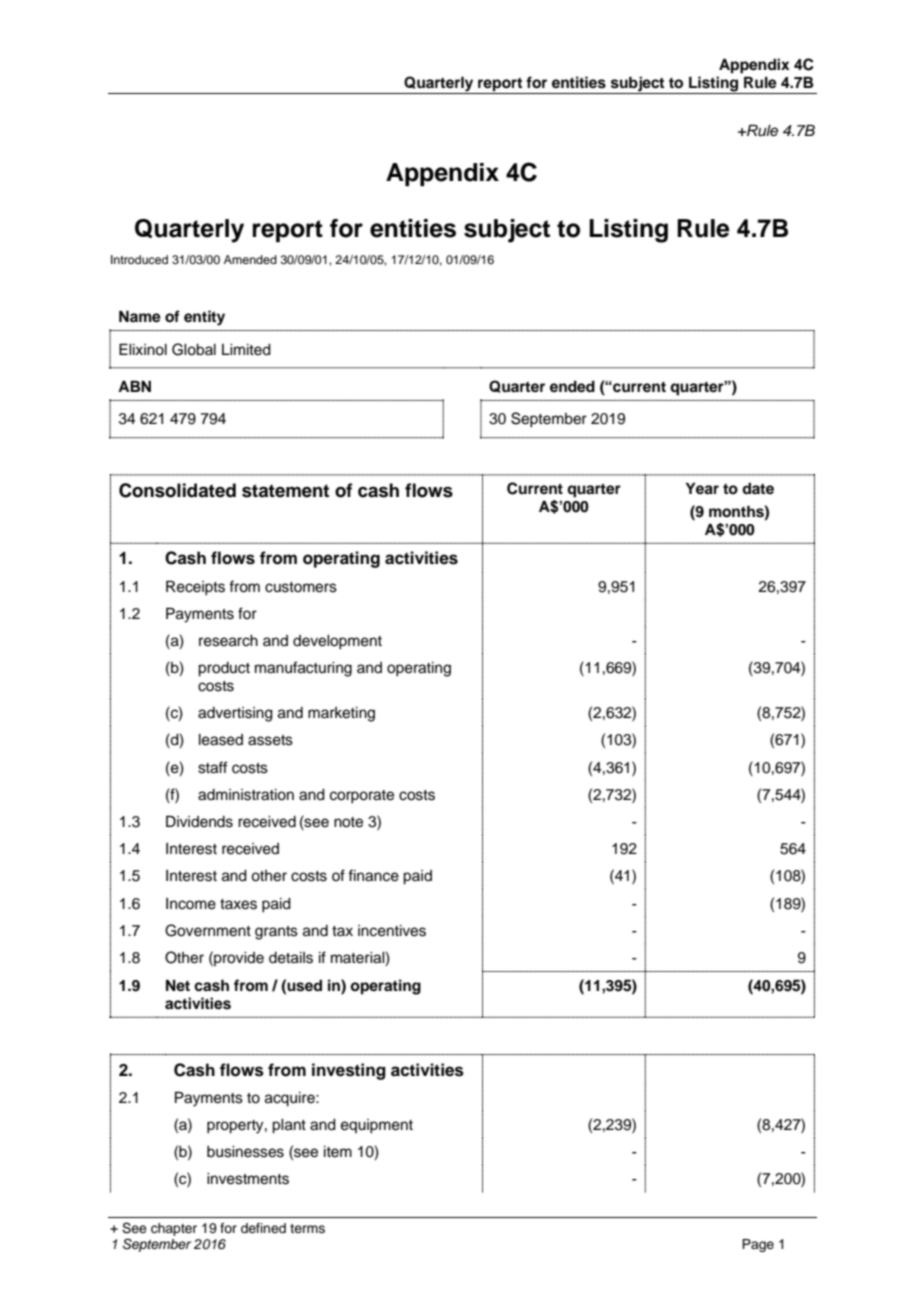  Describe the element at coordinates (362, 797) in the document. I see `corporate` at that location.
